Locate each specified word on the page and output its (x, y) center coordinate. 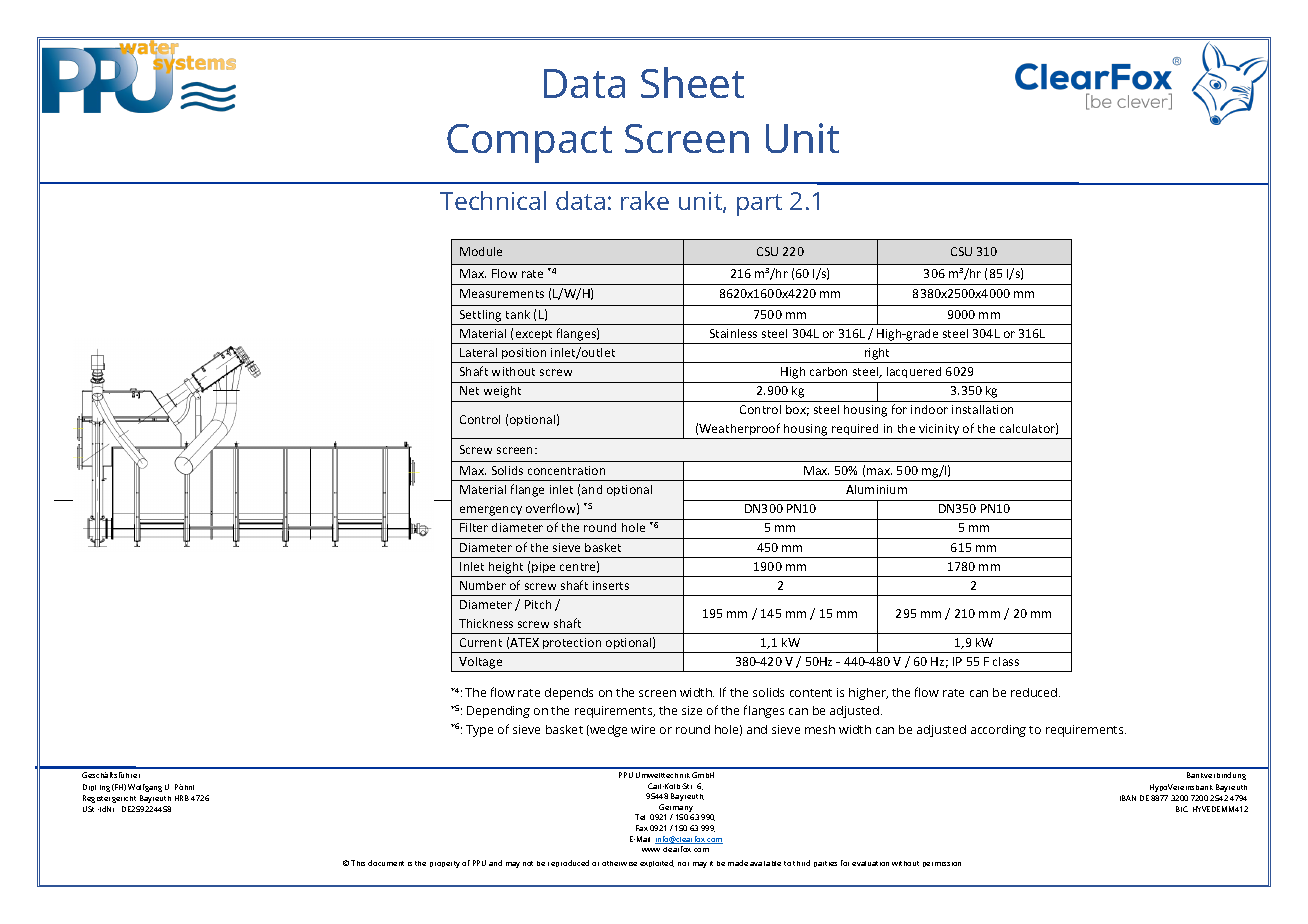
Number (483, 585)
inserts (611, 585)
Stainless (733, 333)
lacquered (914, 372)
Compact (529, 143)
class (1006, 661)
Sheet (692, 82)
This (358, 863)
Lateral (478, 352)
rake (645, 200)
